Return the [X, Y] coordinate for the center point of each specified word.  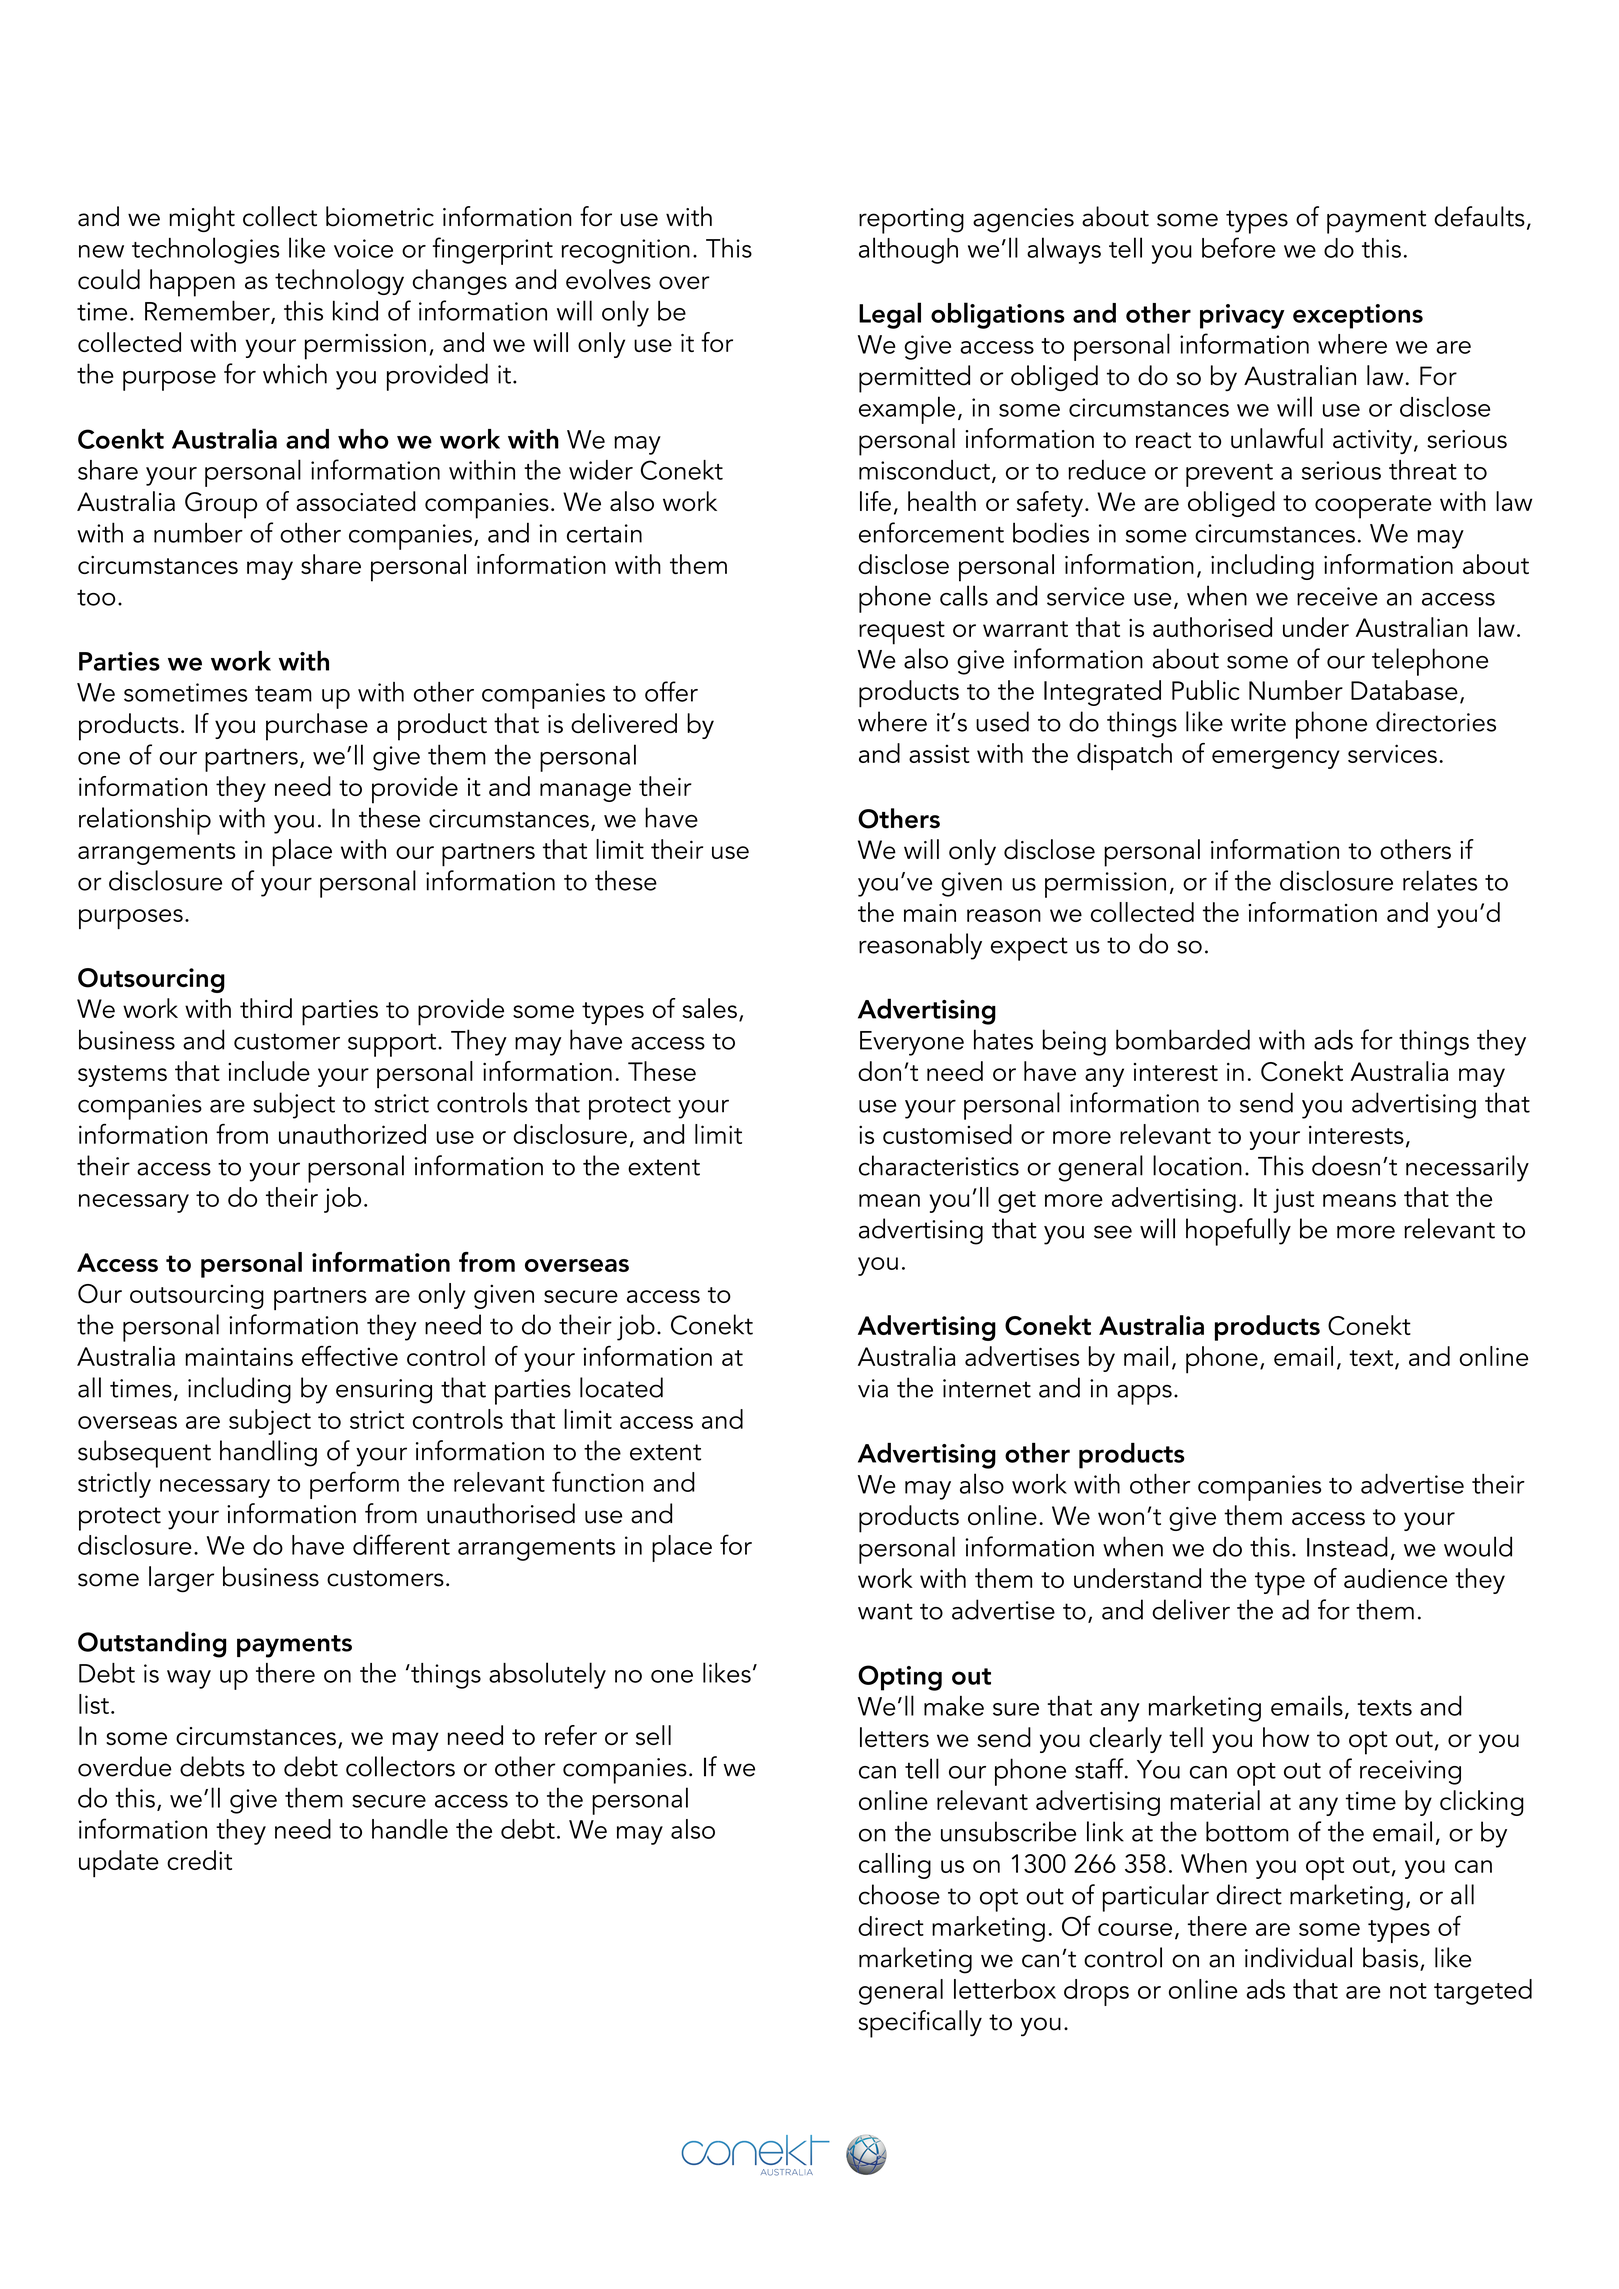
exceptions [1358, 316]
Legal [890, 315]
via [873, 1388]
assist [939, 754]
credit [199, 1860]
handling [268, 1453]
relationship [145, 821]
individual [1298, 1957]
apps [1144, 1395]
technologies [205, 250]
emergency [1276, 759]
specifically [920, 2024]
